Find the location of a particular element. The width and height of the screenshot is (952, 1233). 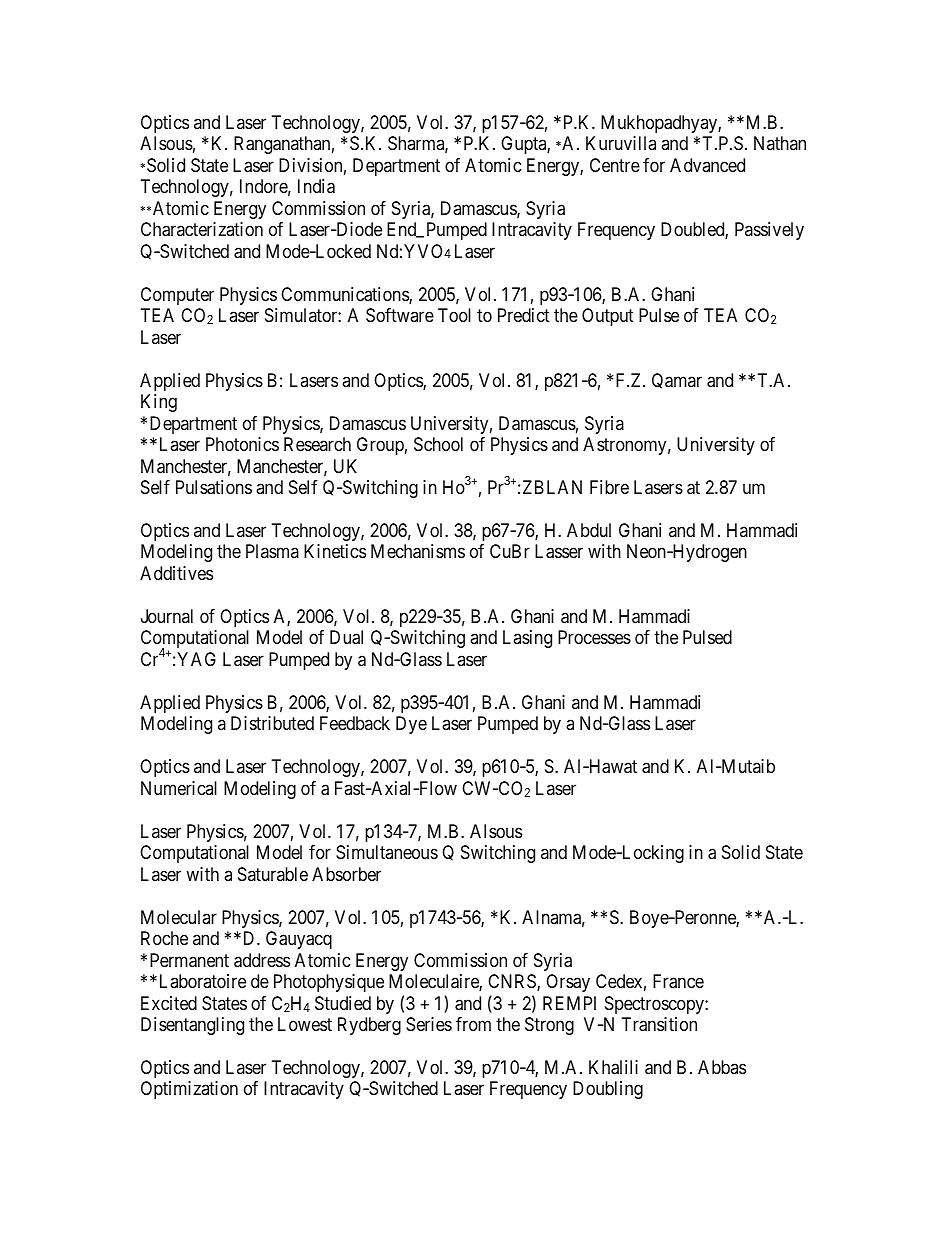

Lasing is located at coordinates (527, 639).
